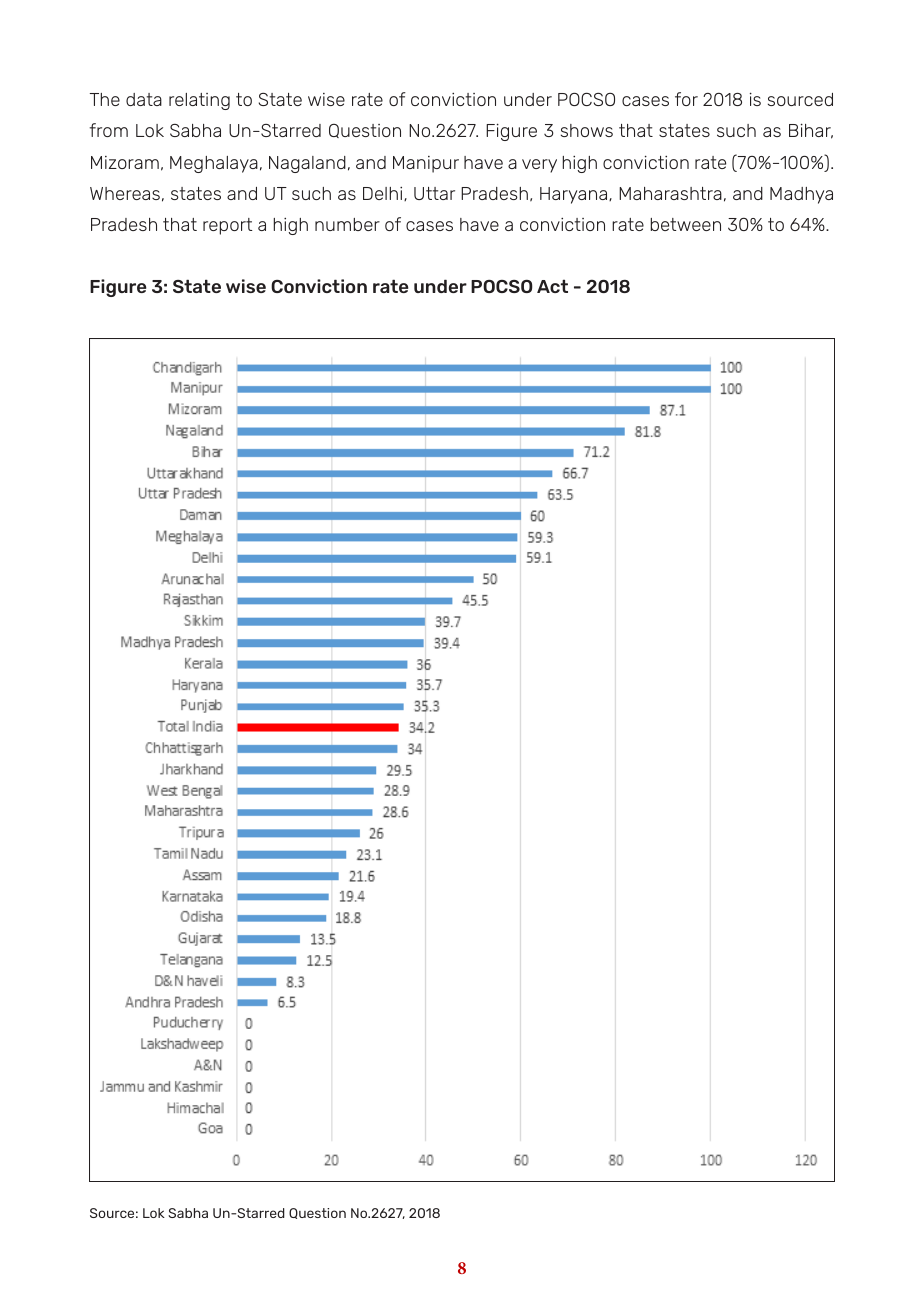 Image resolution: width=924 pixels, height=1308 pixels. What do you see at coordinates (587, 130) in the image?
I see `shows` at bounding box center [587, 130].
